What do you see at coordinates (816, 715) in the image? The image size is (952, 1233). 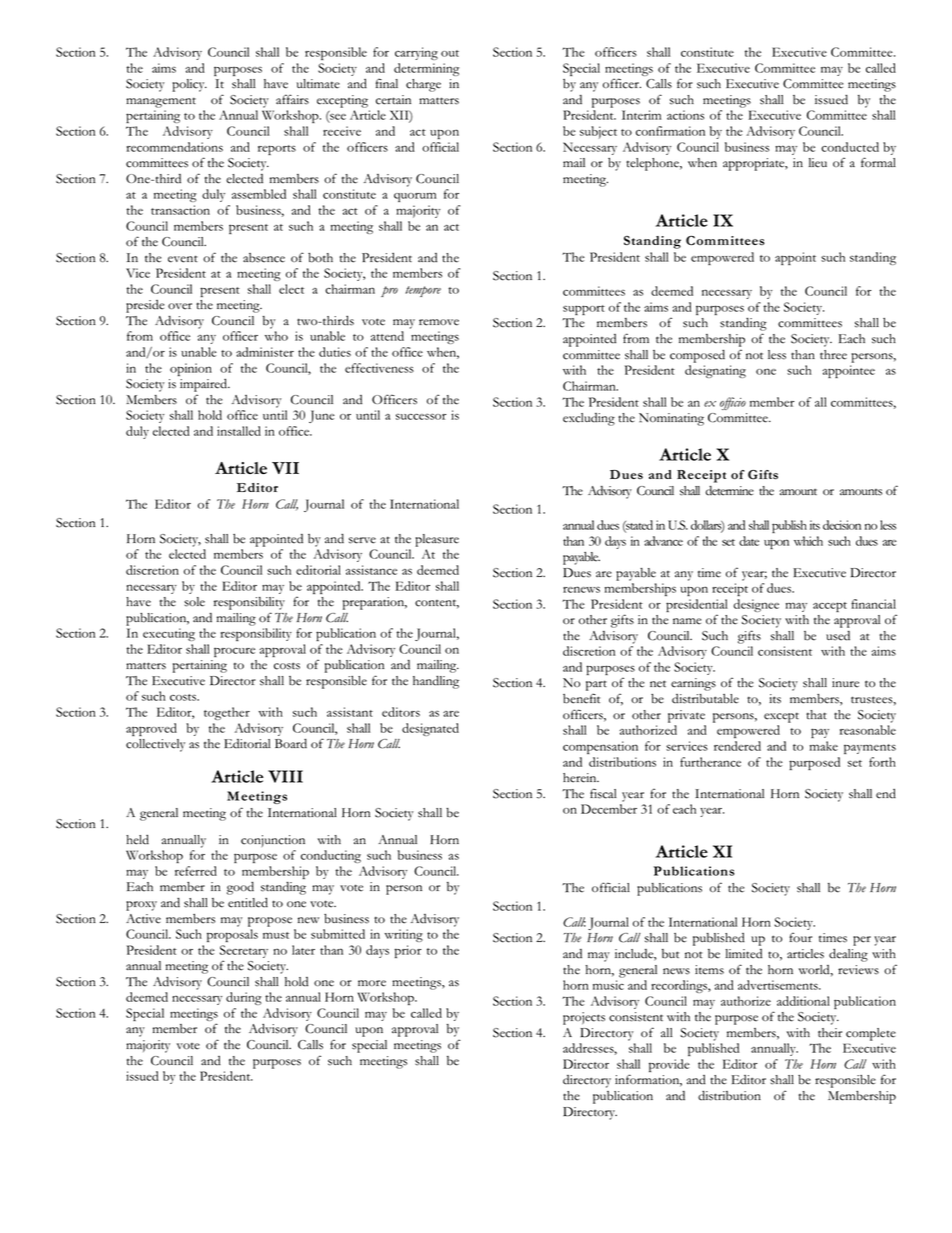 I see `that` at bounding box center [816, 715].
